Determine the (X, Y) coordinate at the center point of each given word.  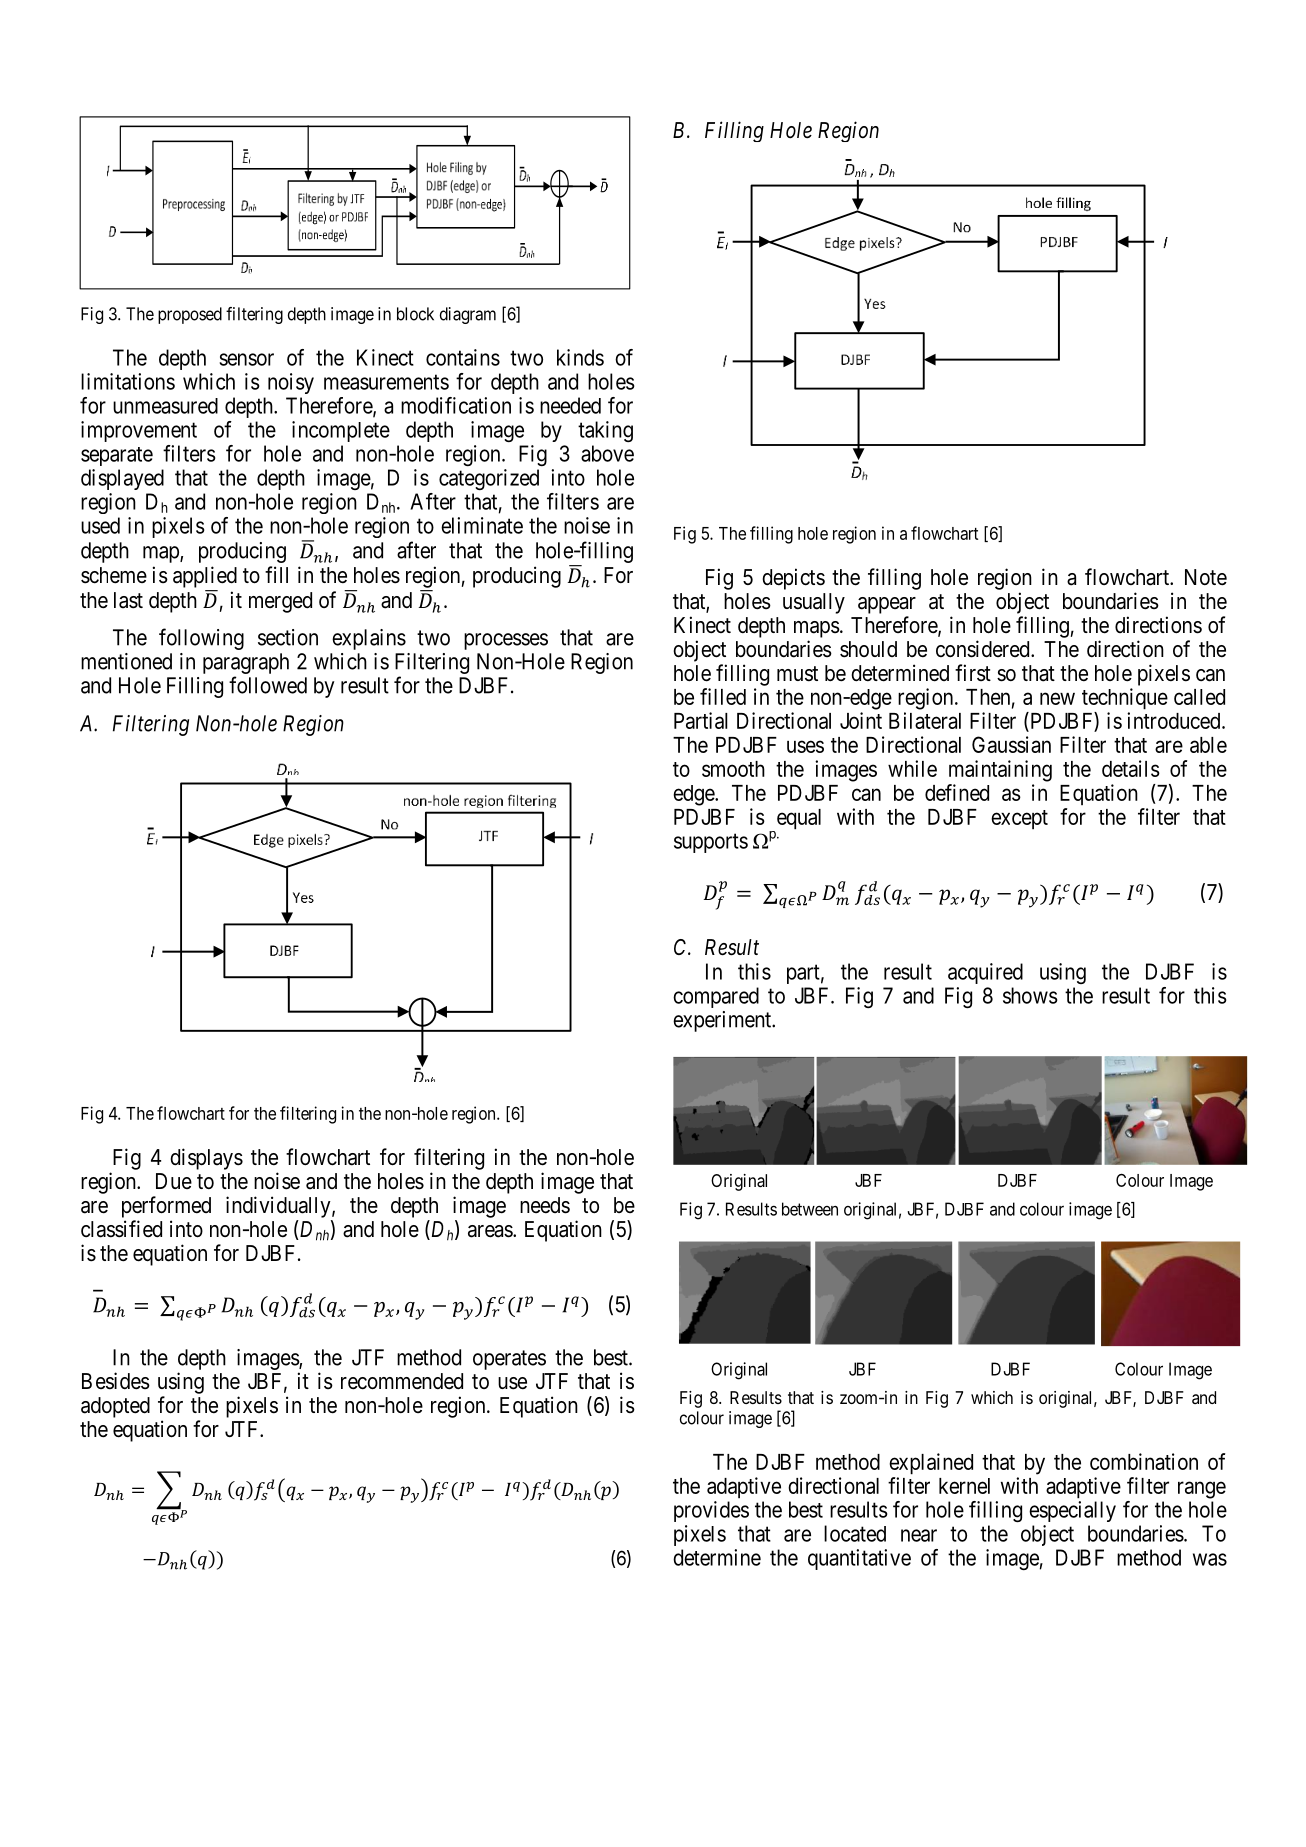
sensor (246, 359)
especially (1072, 1511)
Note (1206, 577)
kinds (580, 357)
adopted (115, 1407)
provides (711, 1511)
